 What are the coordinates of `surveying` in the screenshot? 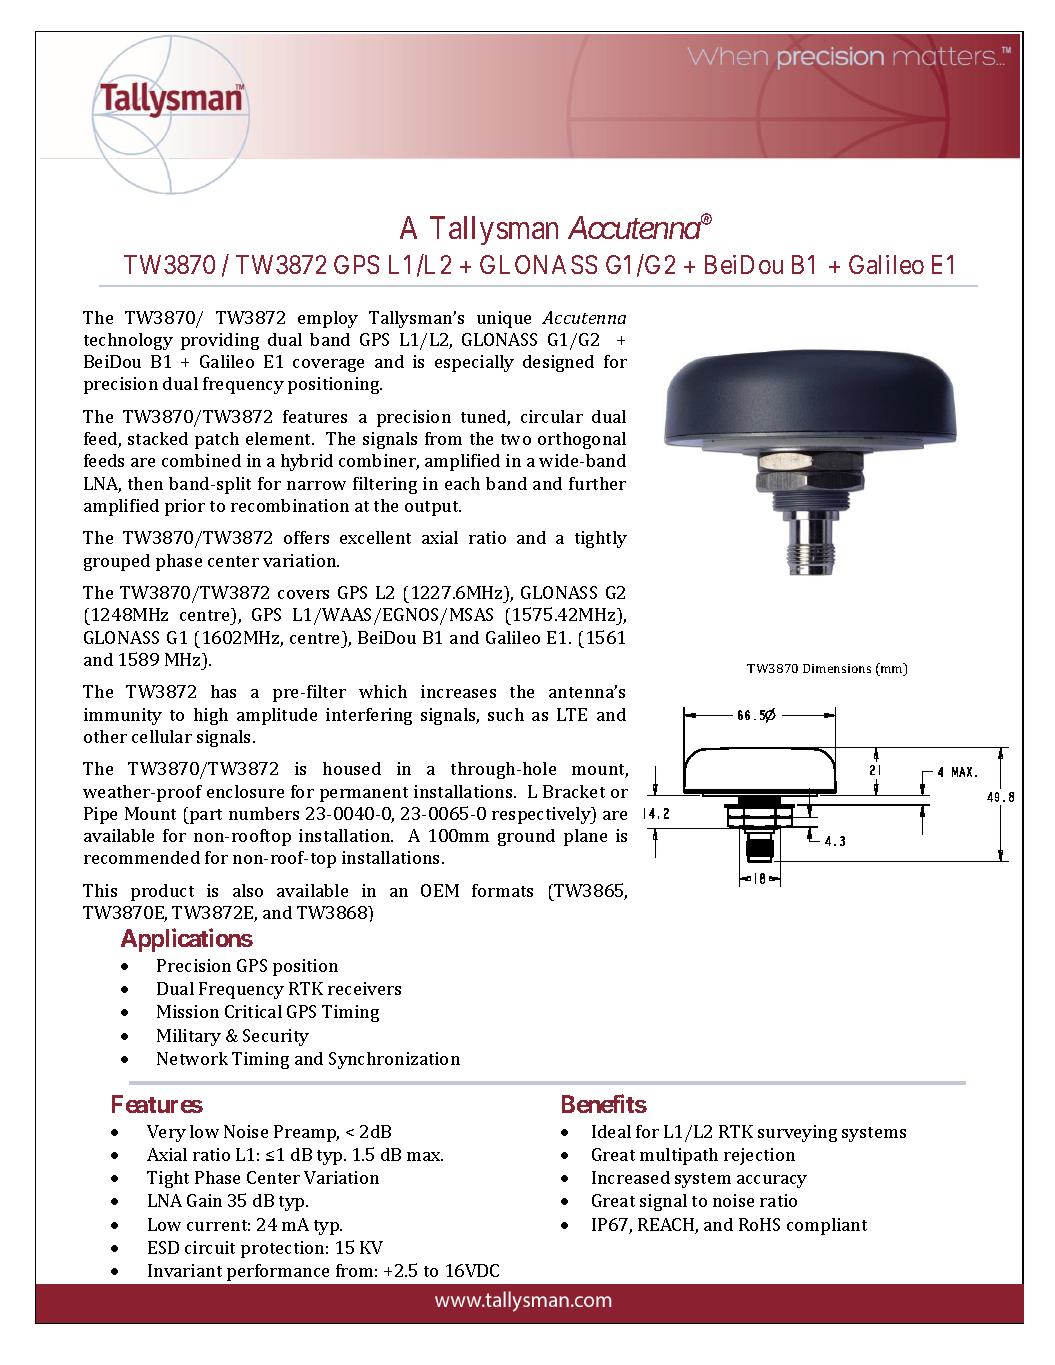 It's located at (797, 1133).
